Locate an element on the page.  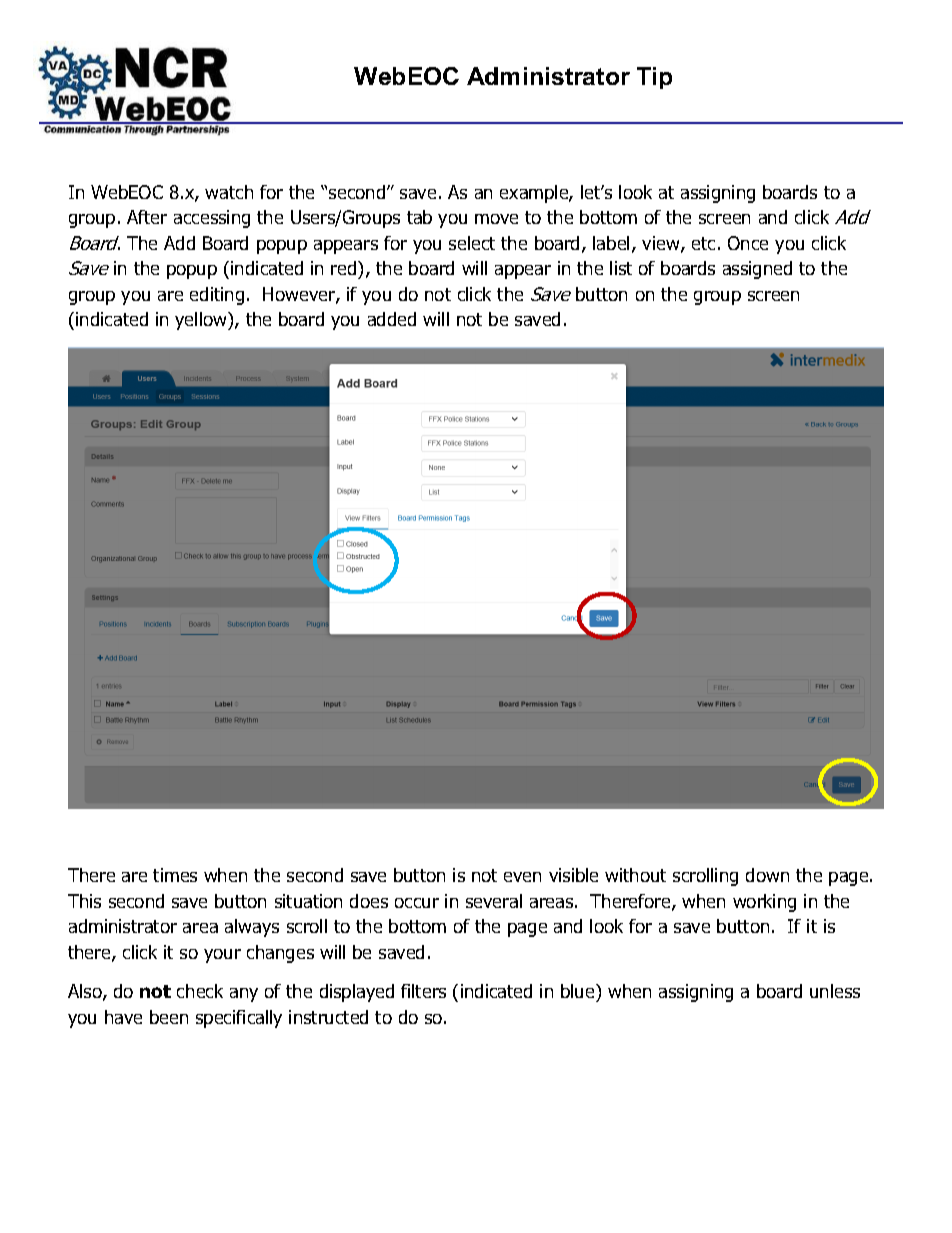
tab is located at coordinates (419, 217).
